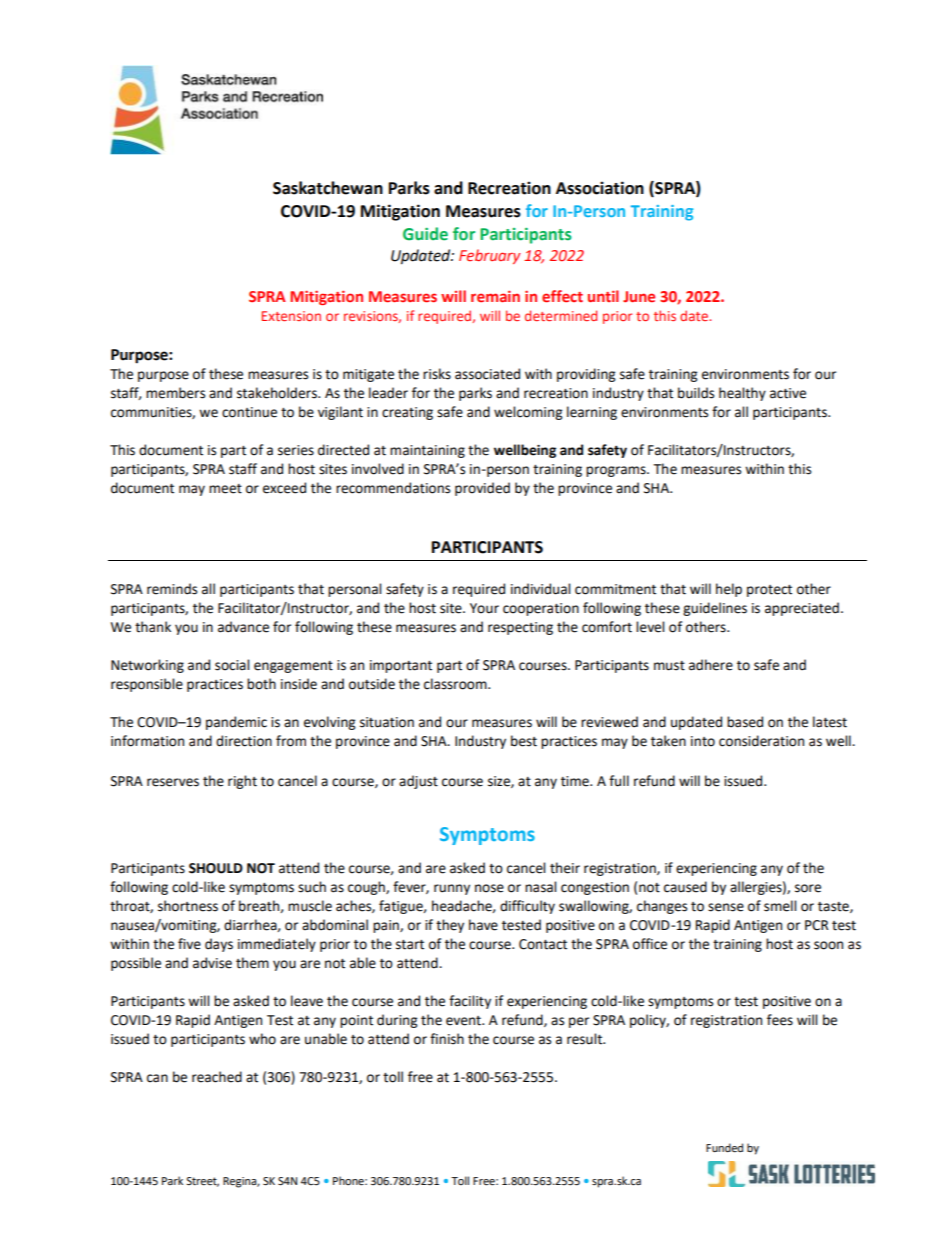 Image resolution: width=952 pixels, height=1233 pixels. I want to click on reached, so click(217, 1077).
